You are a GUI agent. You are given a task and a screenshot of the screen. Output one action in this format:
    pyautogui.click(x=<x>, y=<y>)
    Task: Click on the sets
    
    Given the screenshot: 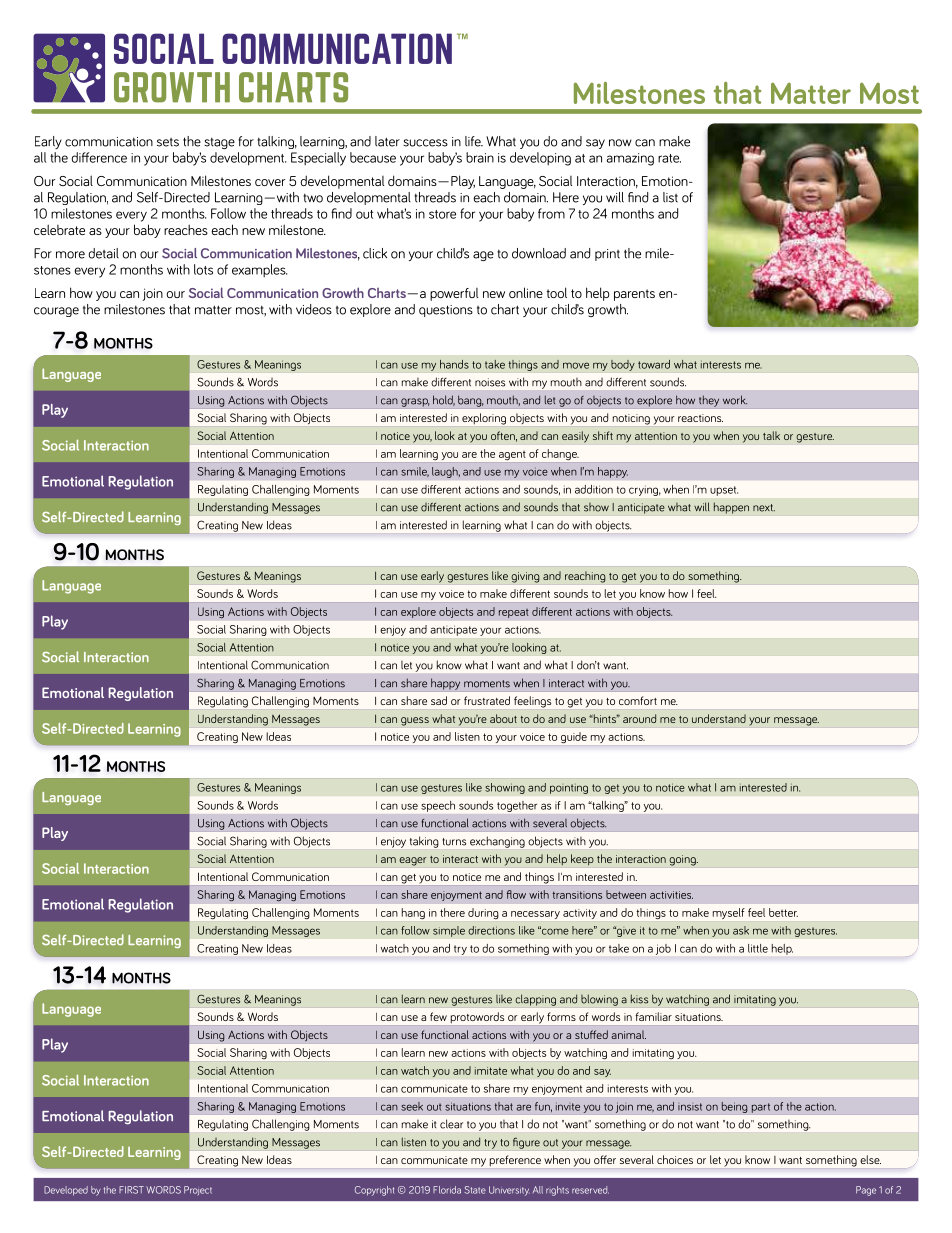 What is the action you would take?
    pyautogui.click(x=168, y=142)
